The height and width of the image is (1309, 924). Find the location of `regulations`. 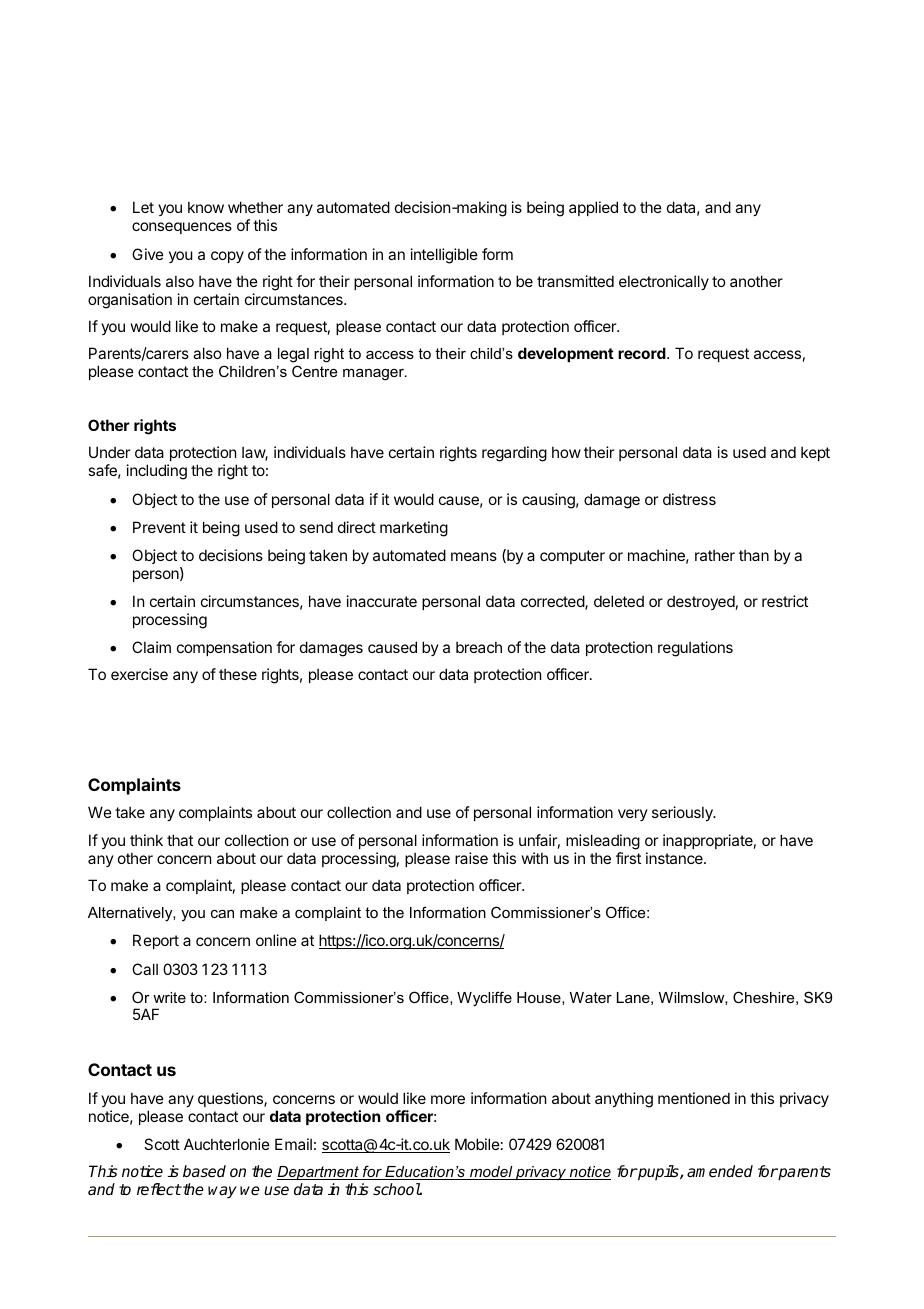

regulations is located at coordinates (695, 649).
